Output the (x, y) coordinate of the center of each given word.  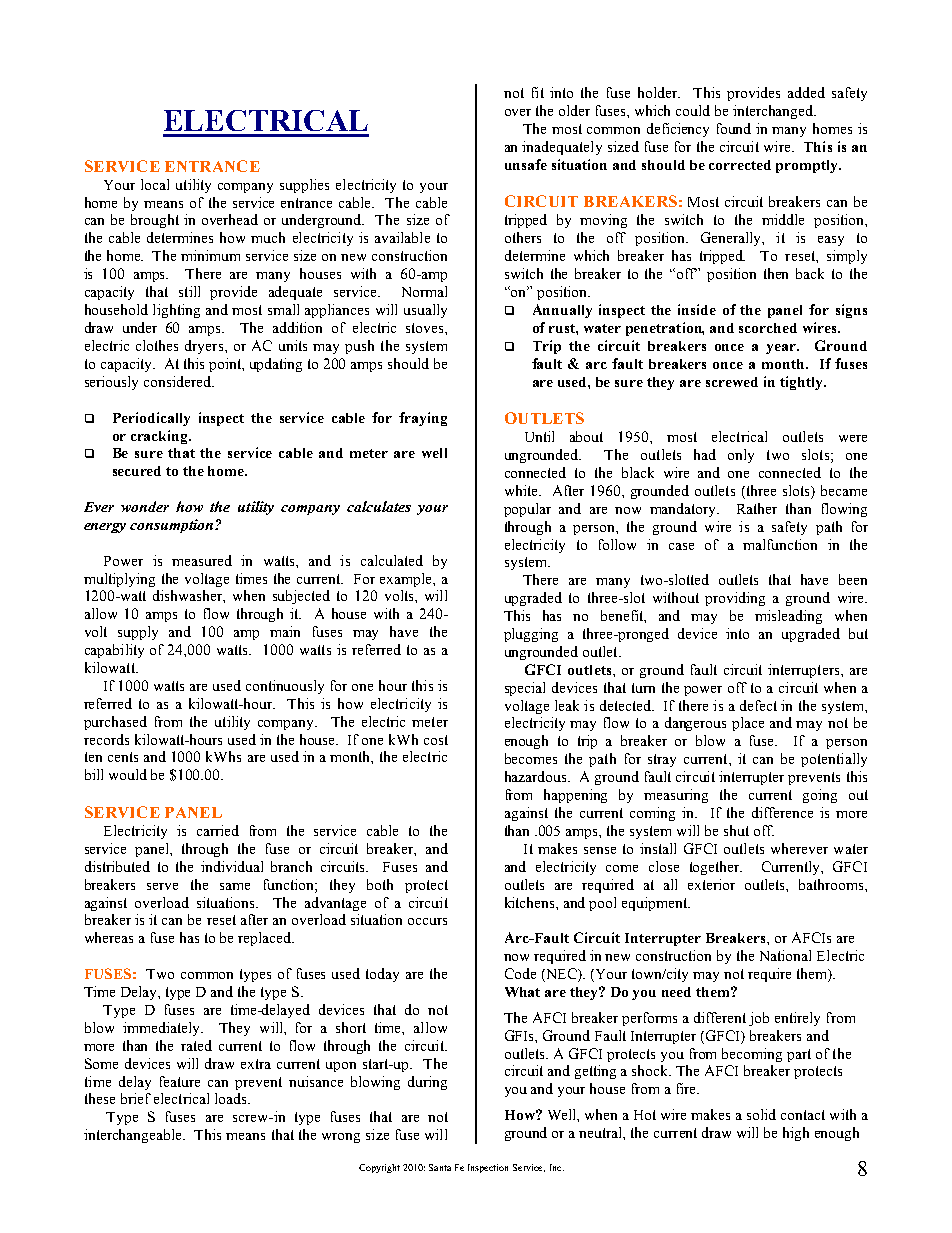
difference (782, 812)
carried (218, 830)
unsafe (526, 164)
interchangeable (134, 1136)
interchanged (774, 112)
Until (539, 436)
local (155, 184)
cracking (161, 437)
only (741, 456)
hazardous (537, 776)
